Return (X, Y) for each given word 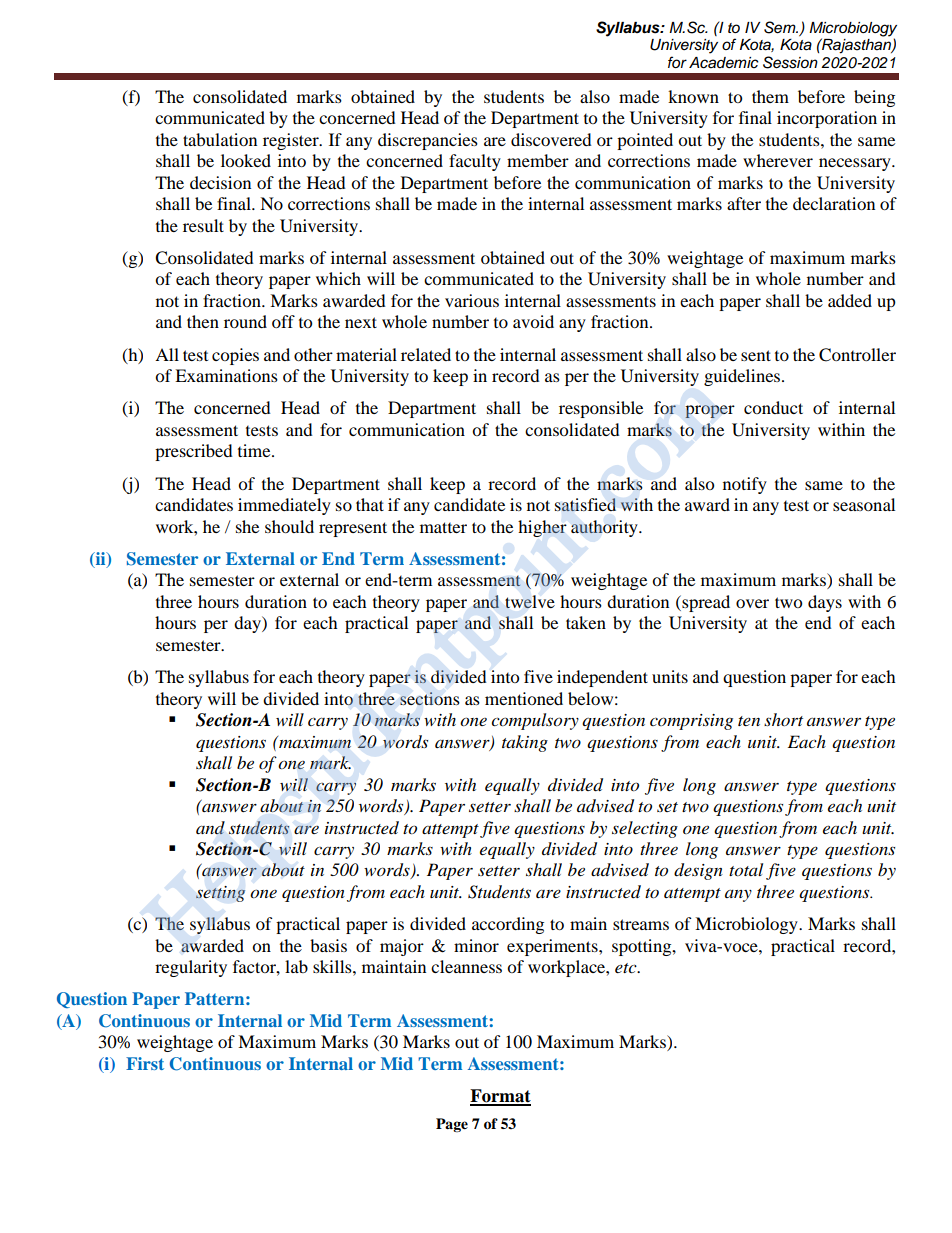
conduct (773, 407)
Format (500, 1097)
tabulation (220, 139)
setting (220, 894)
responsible (601, 409)
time (255, 450)
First (145, 1063)
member (538, 160)
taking (525, 743)
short (783, 719)
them (770, 96)
